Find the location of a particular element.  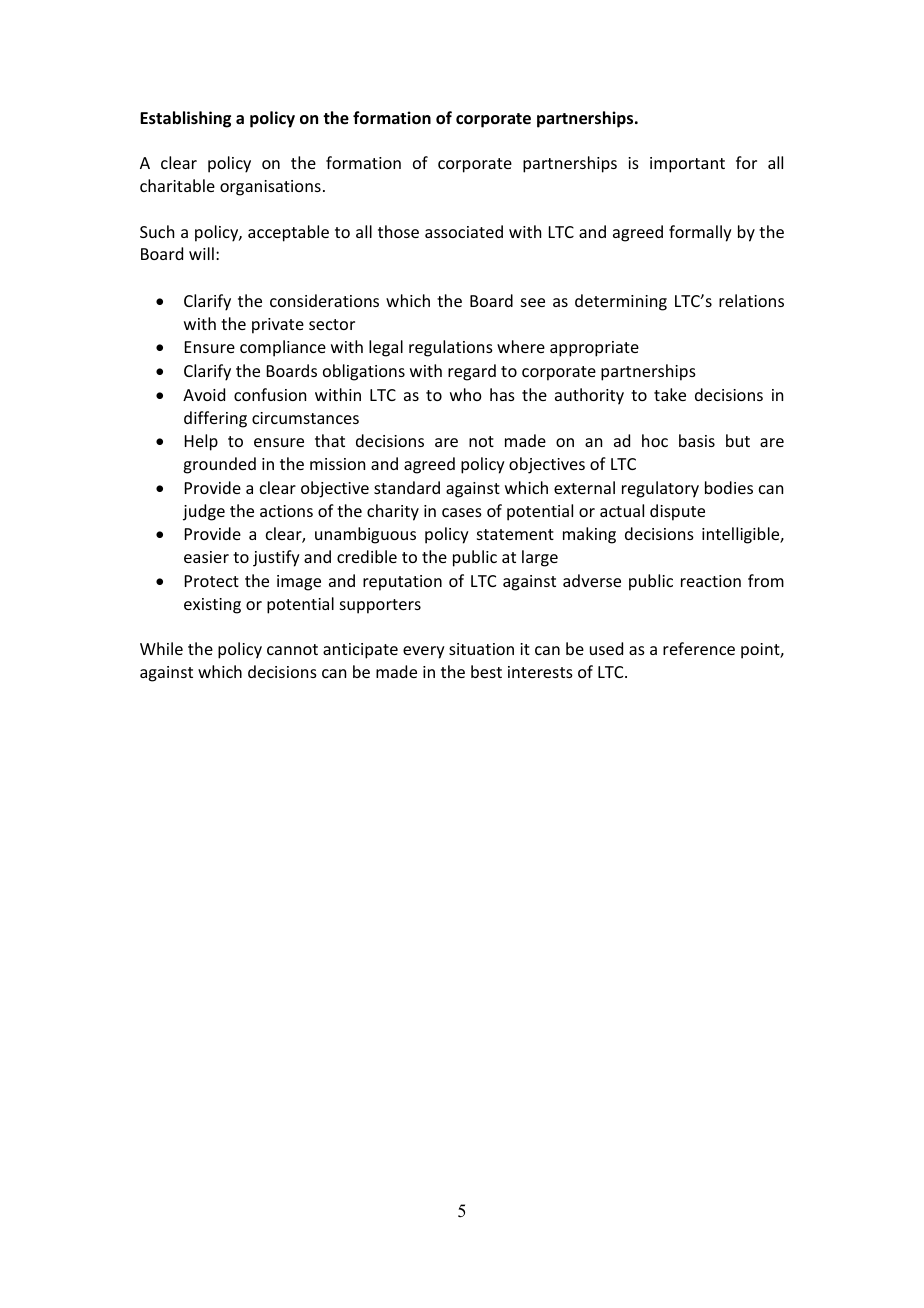

formally is located at coordinates (700, 233).
